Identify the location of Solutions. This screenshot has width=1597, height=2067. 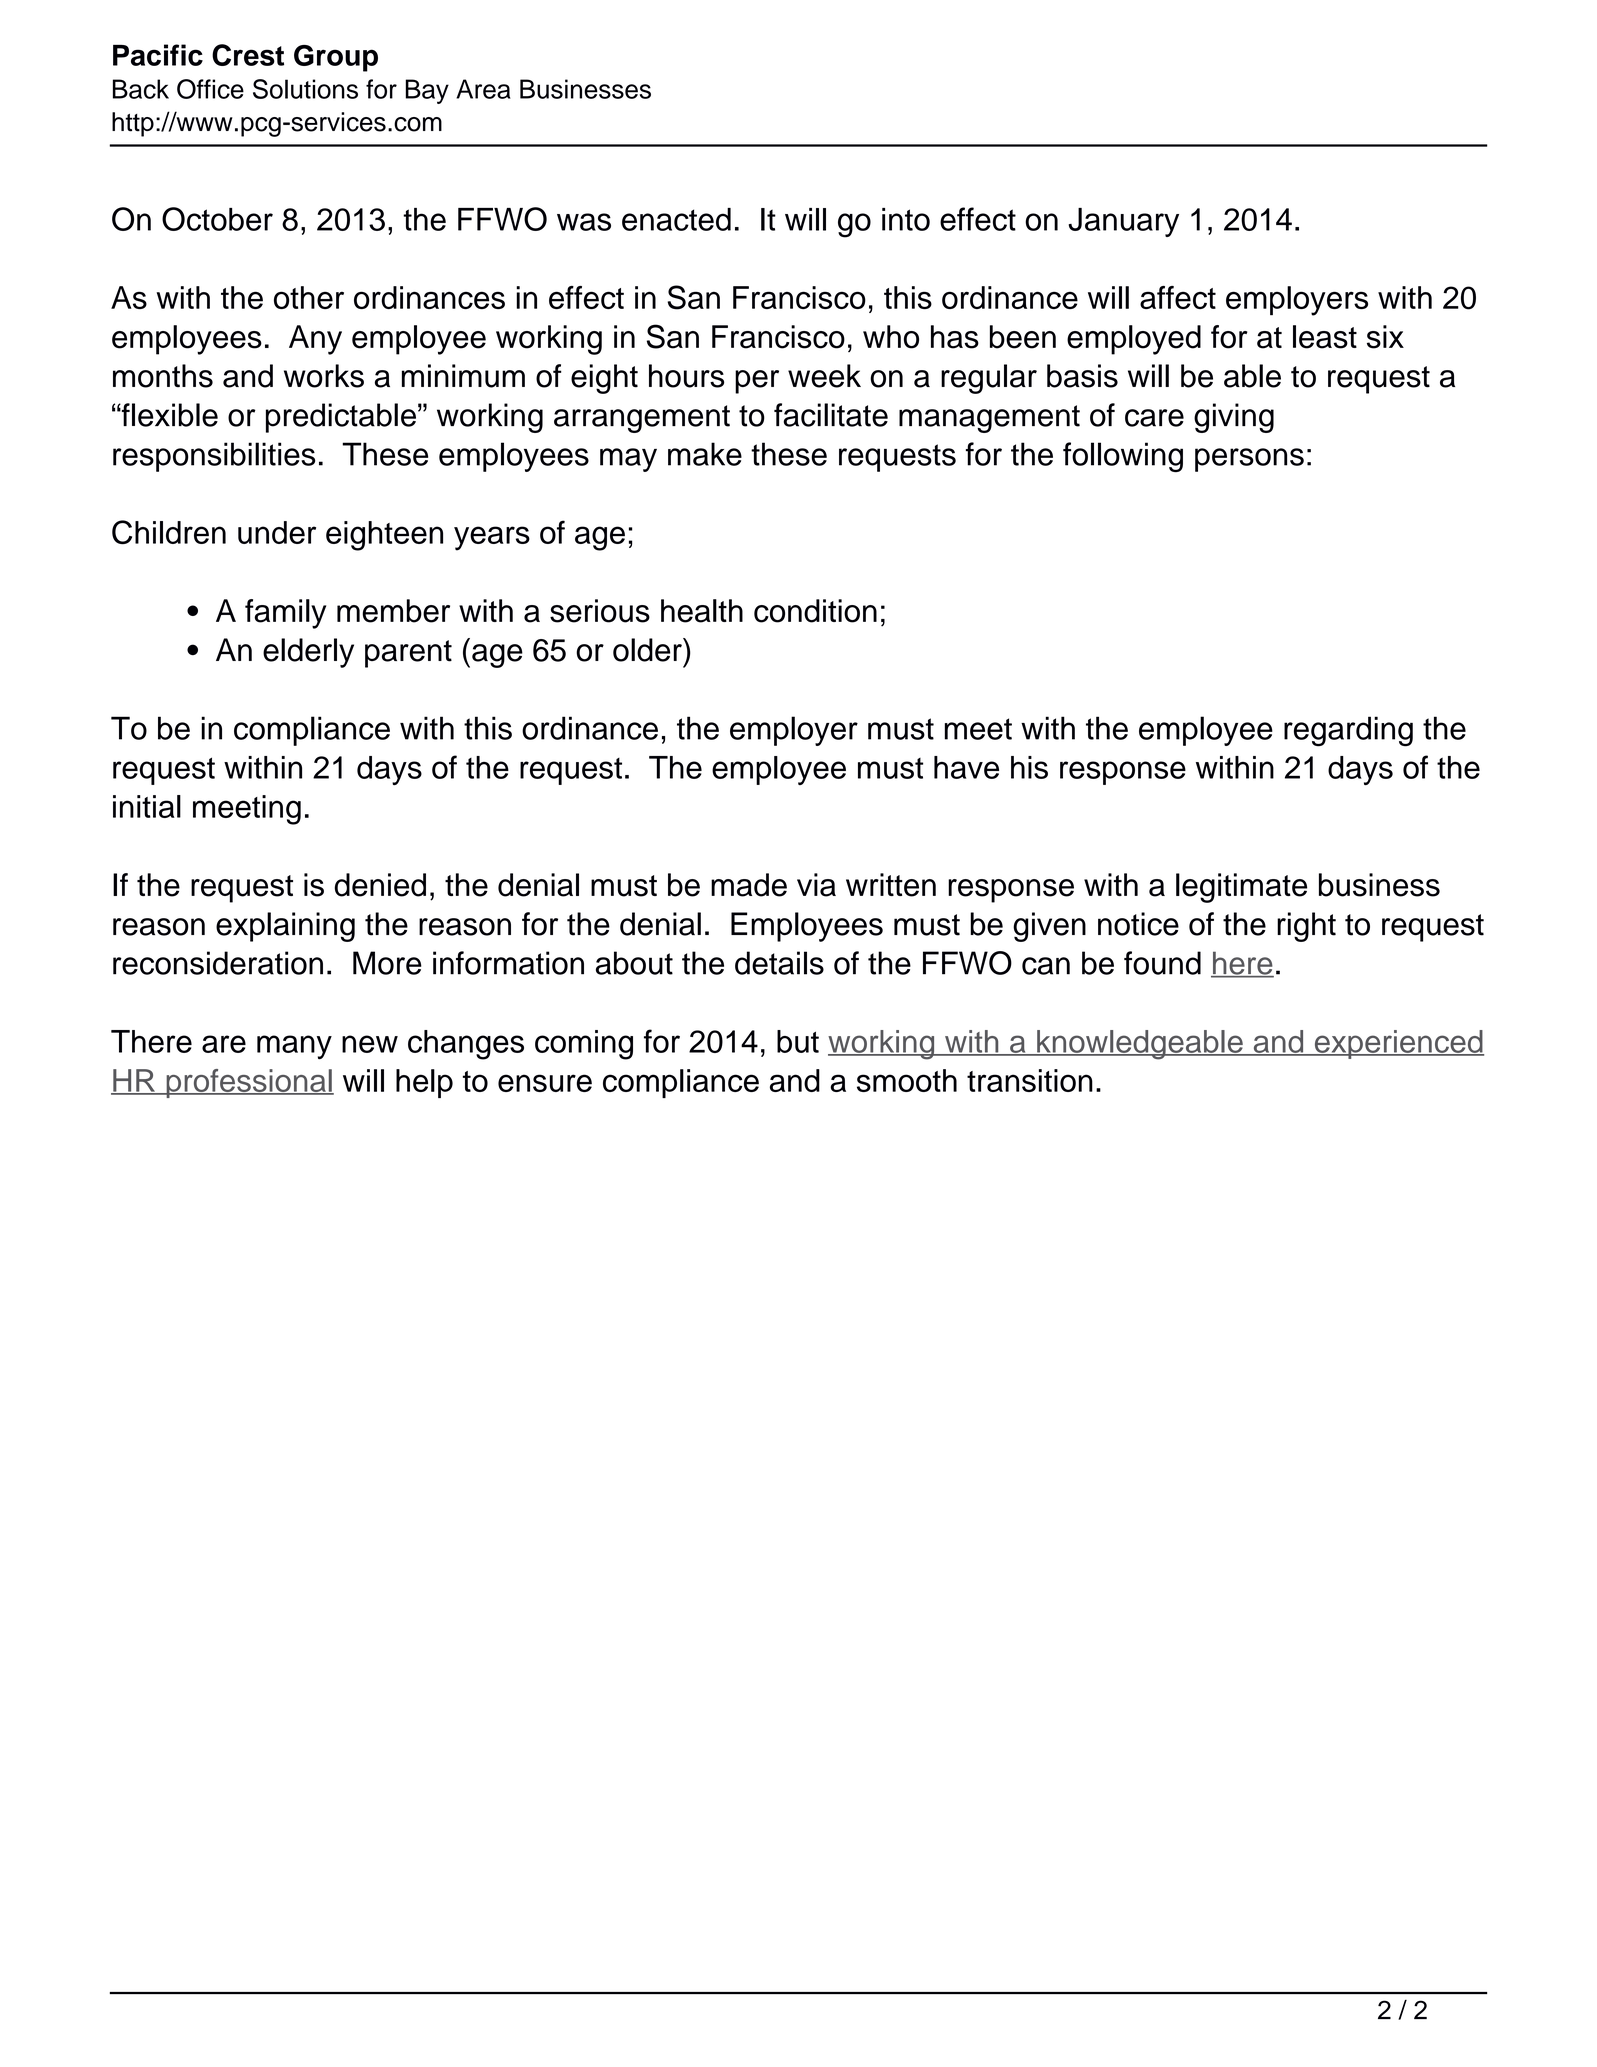
(305, 89).
